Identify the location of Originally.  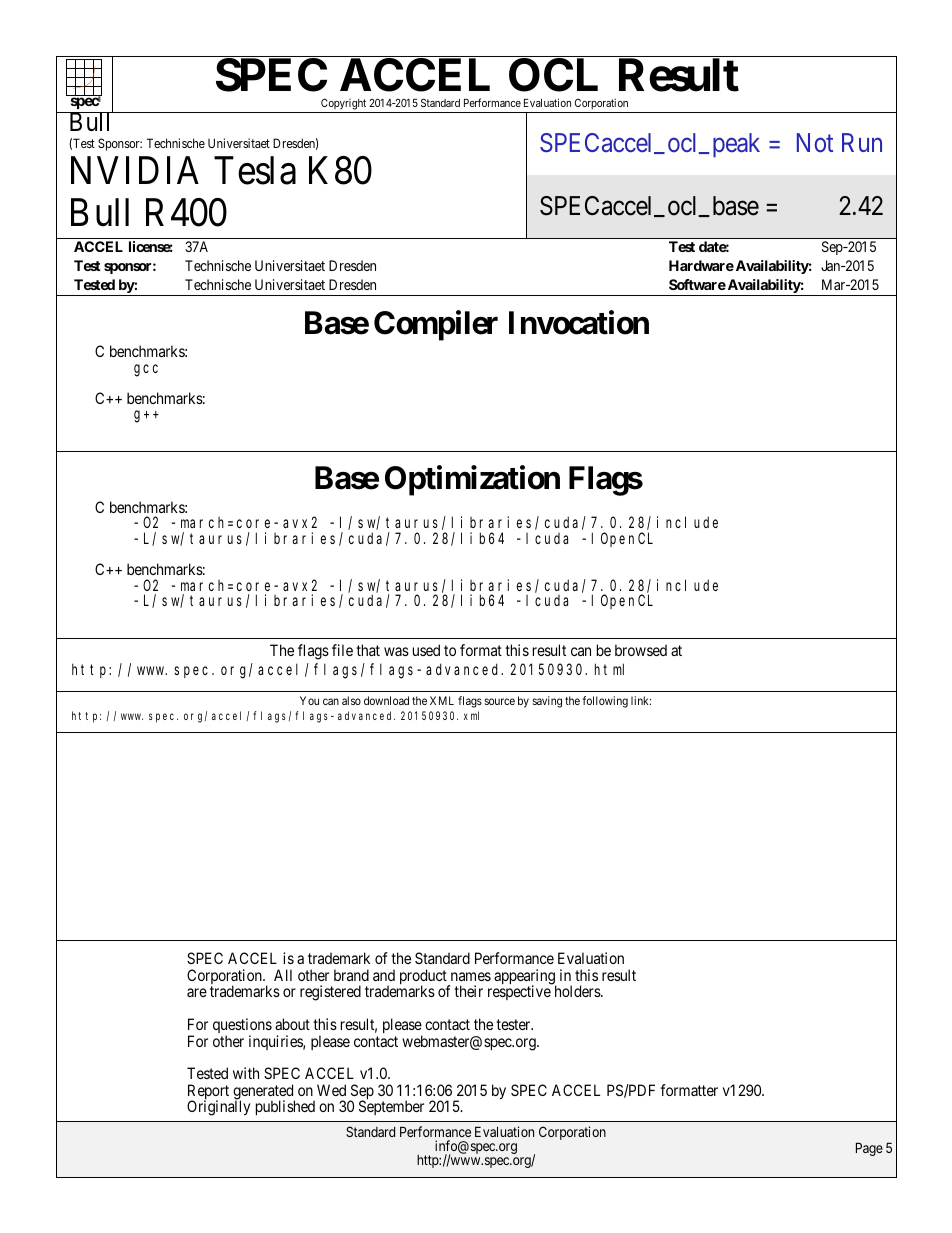
(218, 1108).
